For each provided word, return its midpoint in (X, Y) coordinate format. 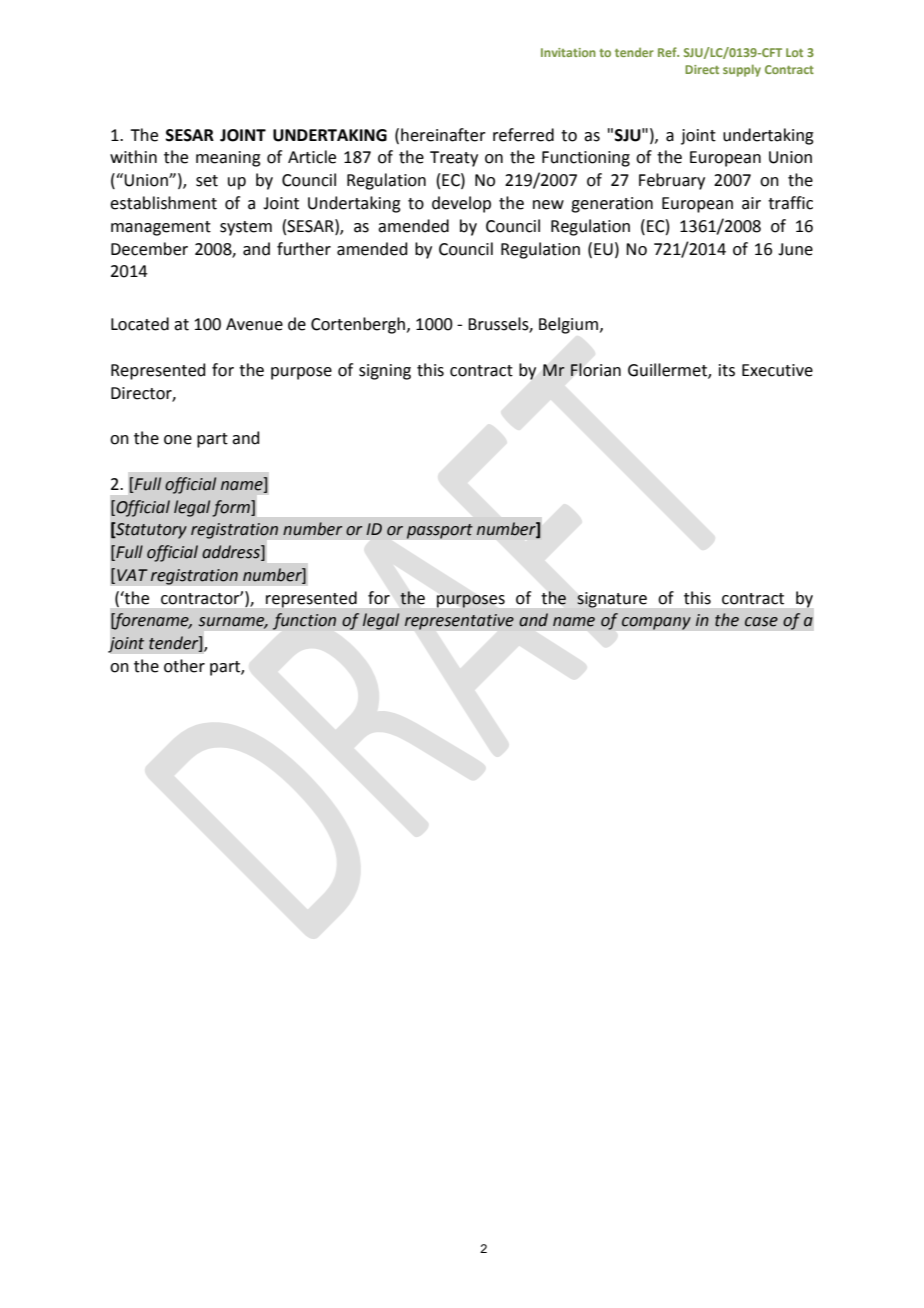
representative (459, 622)
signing (385, 372)
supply (742, 70)
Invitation (568, 52)
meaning (228, 159)
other (184, 666)
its (727, 370)
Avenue (254, 324)
